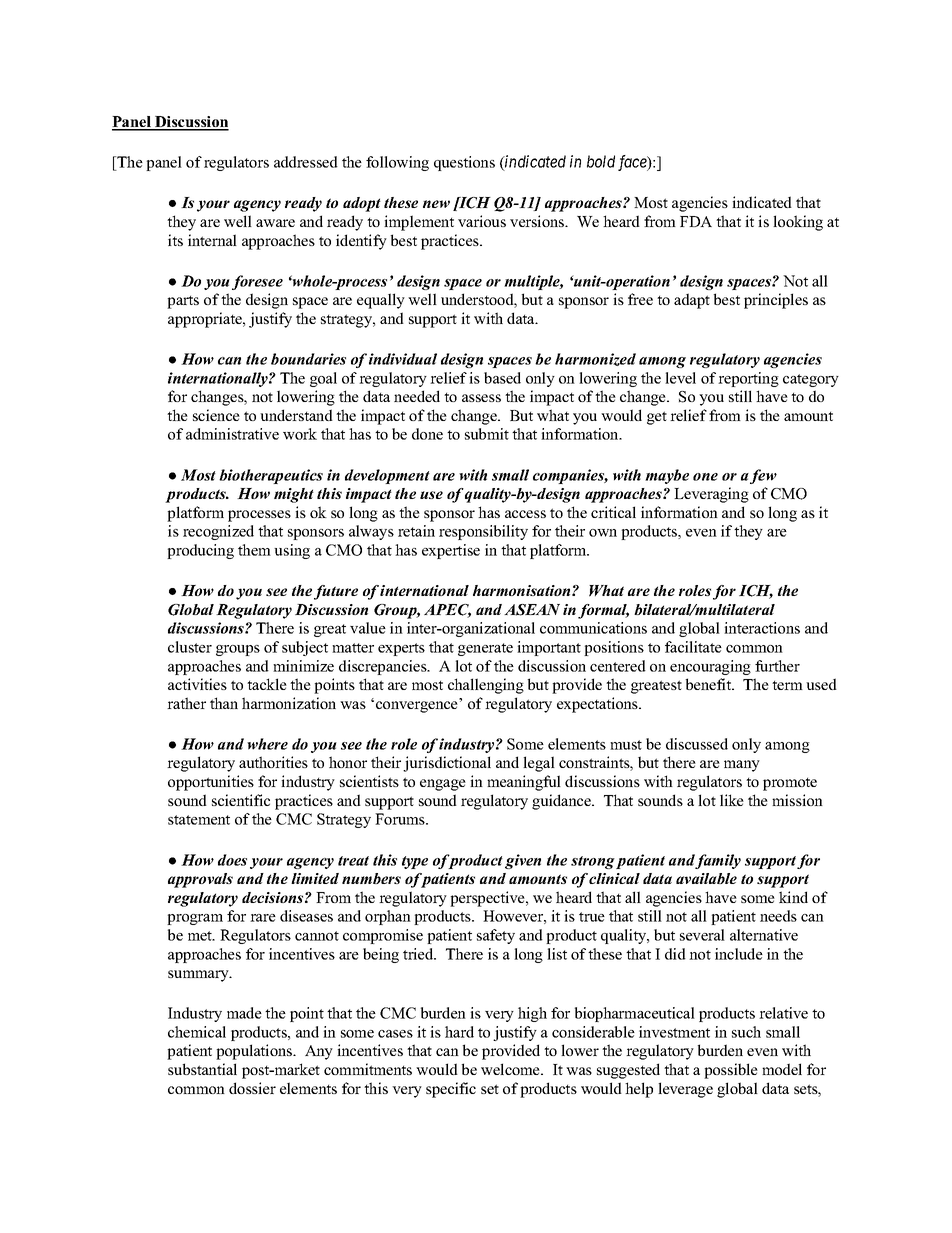  I want to click on generate, so click(485, 649).
